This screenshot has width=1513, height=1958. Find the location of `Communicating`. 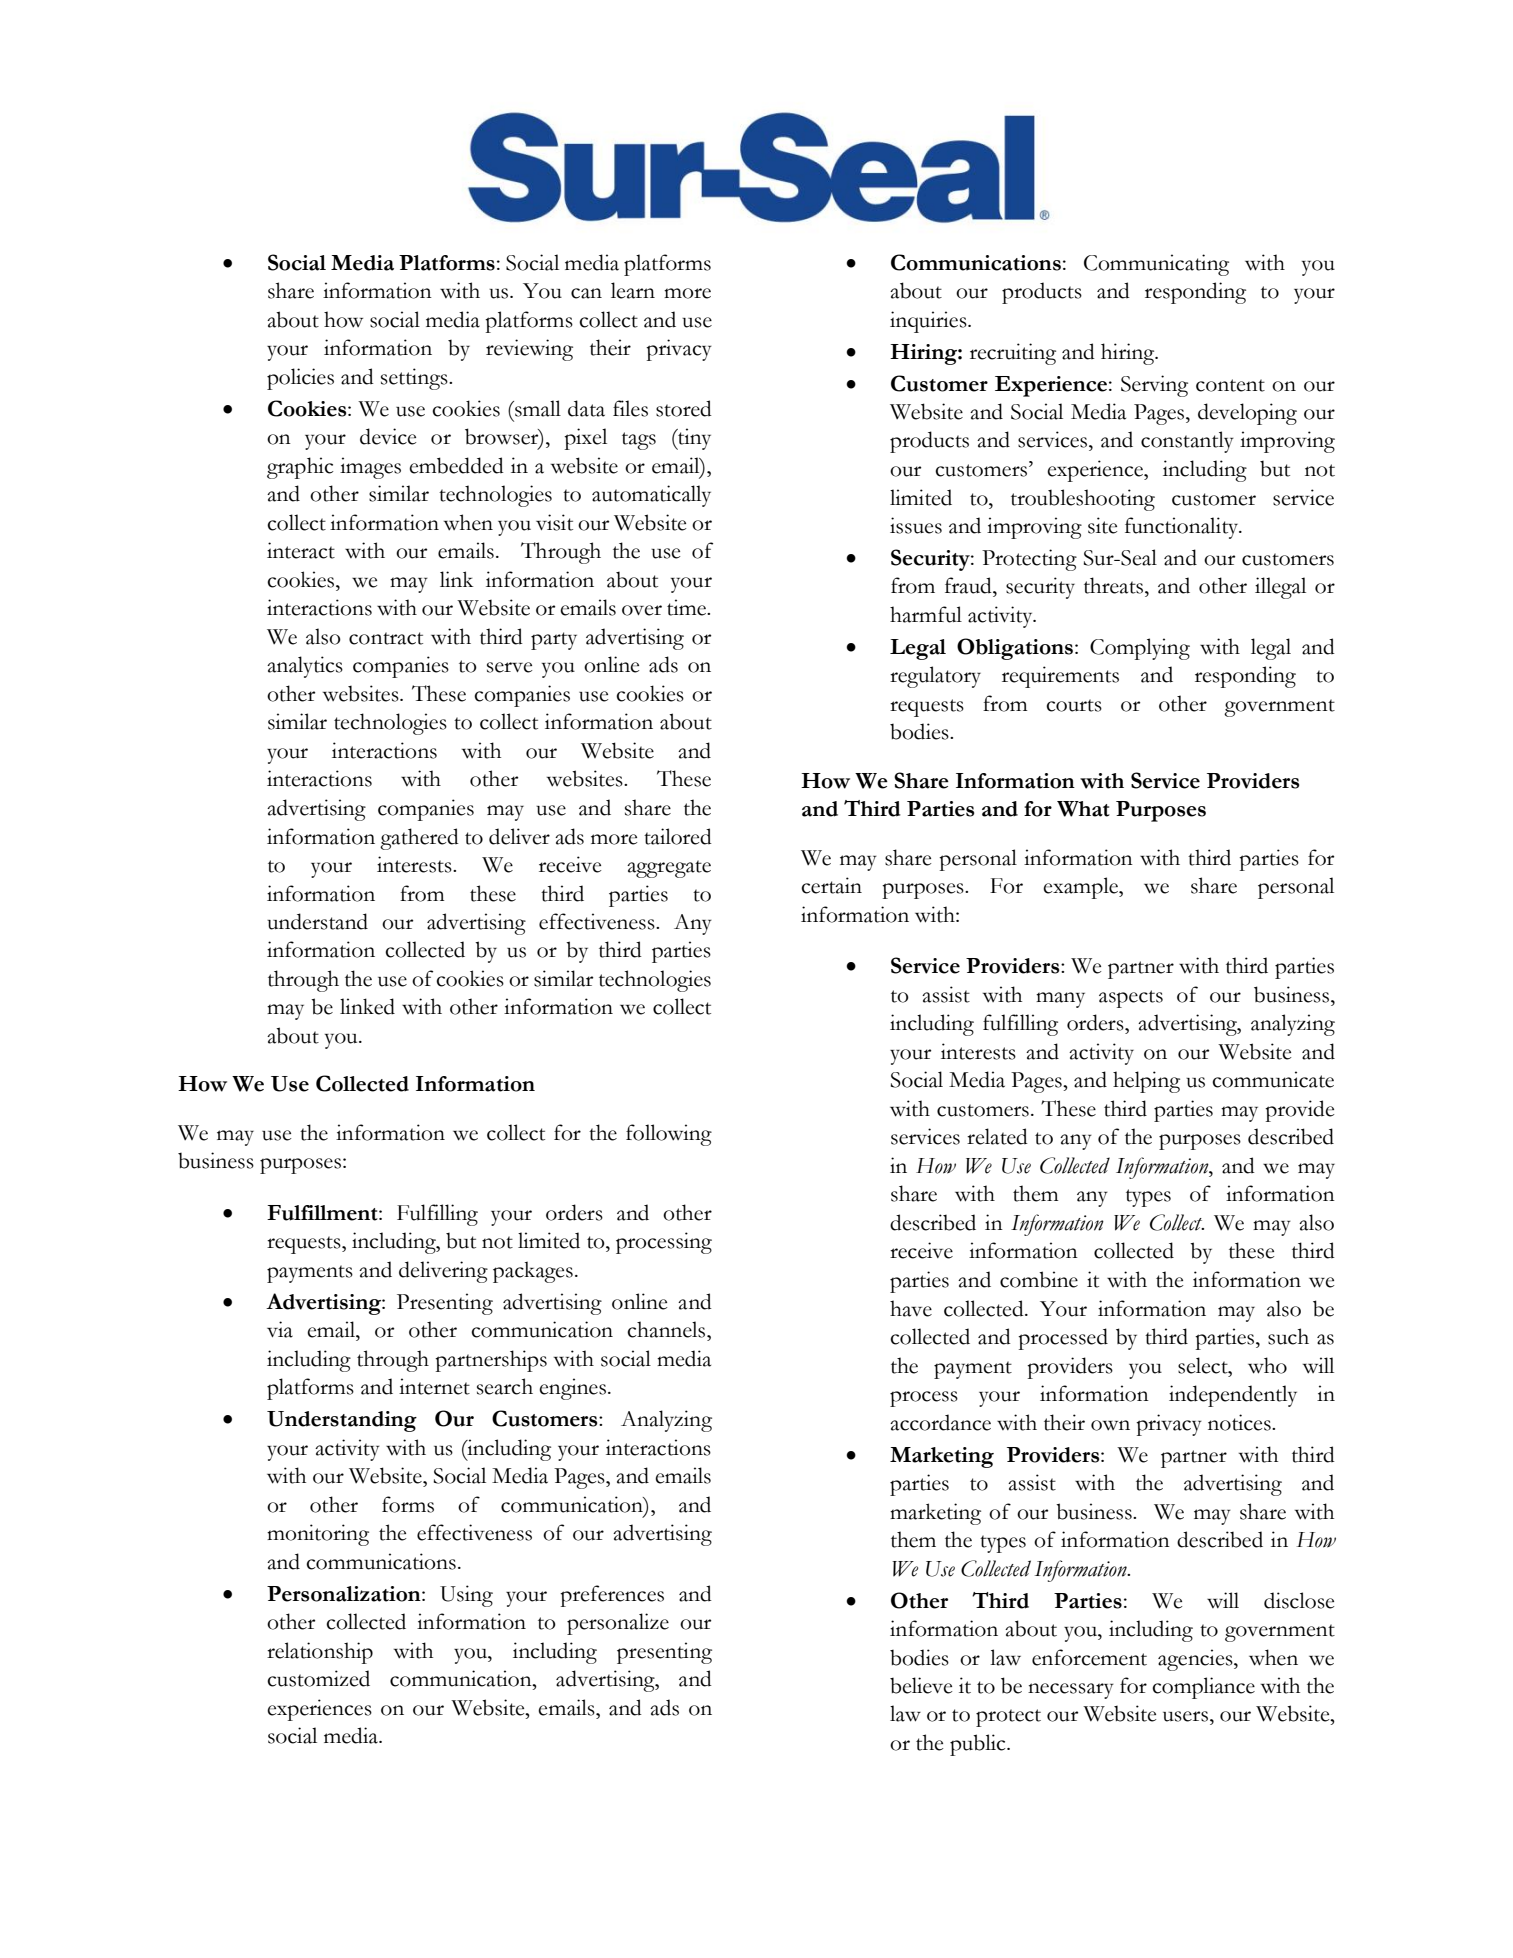

Communicating is located at coordinates (1156, 265).
